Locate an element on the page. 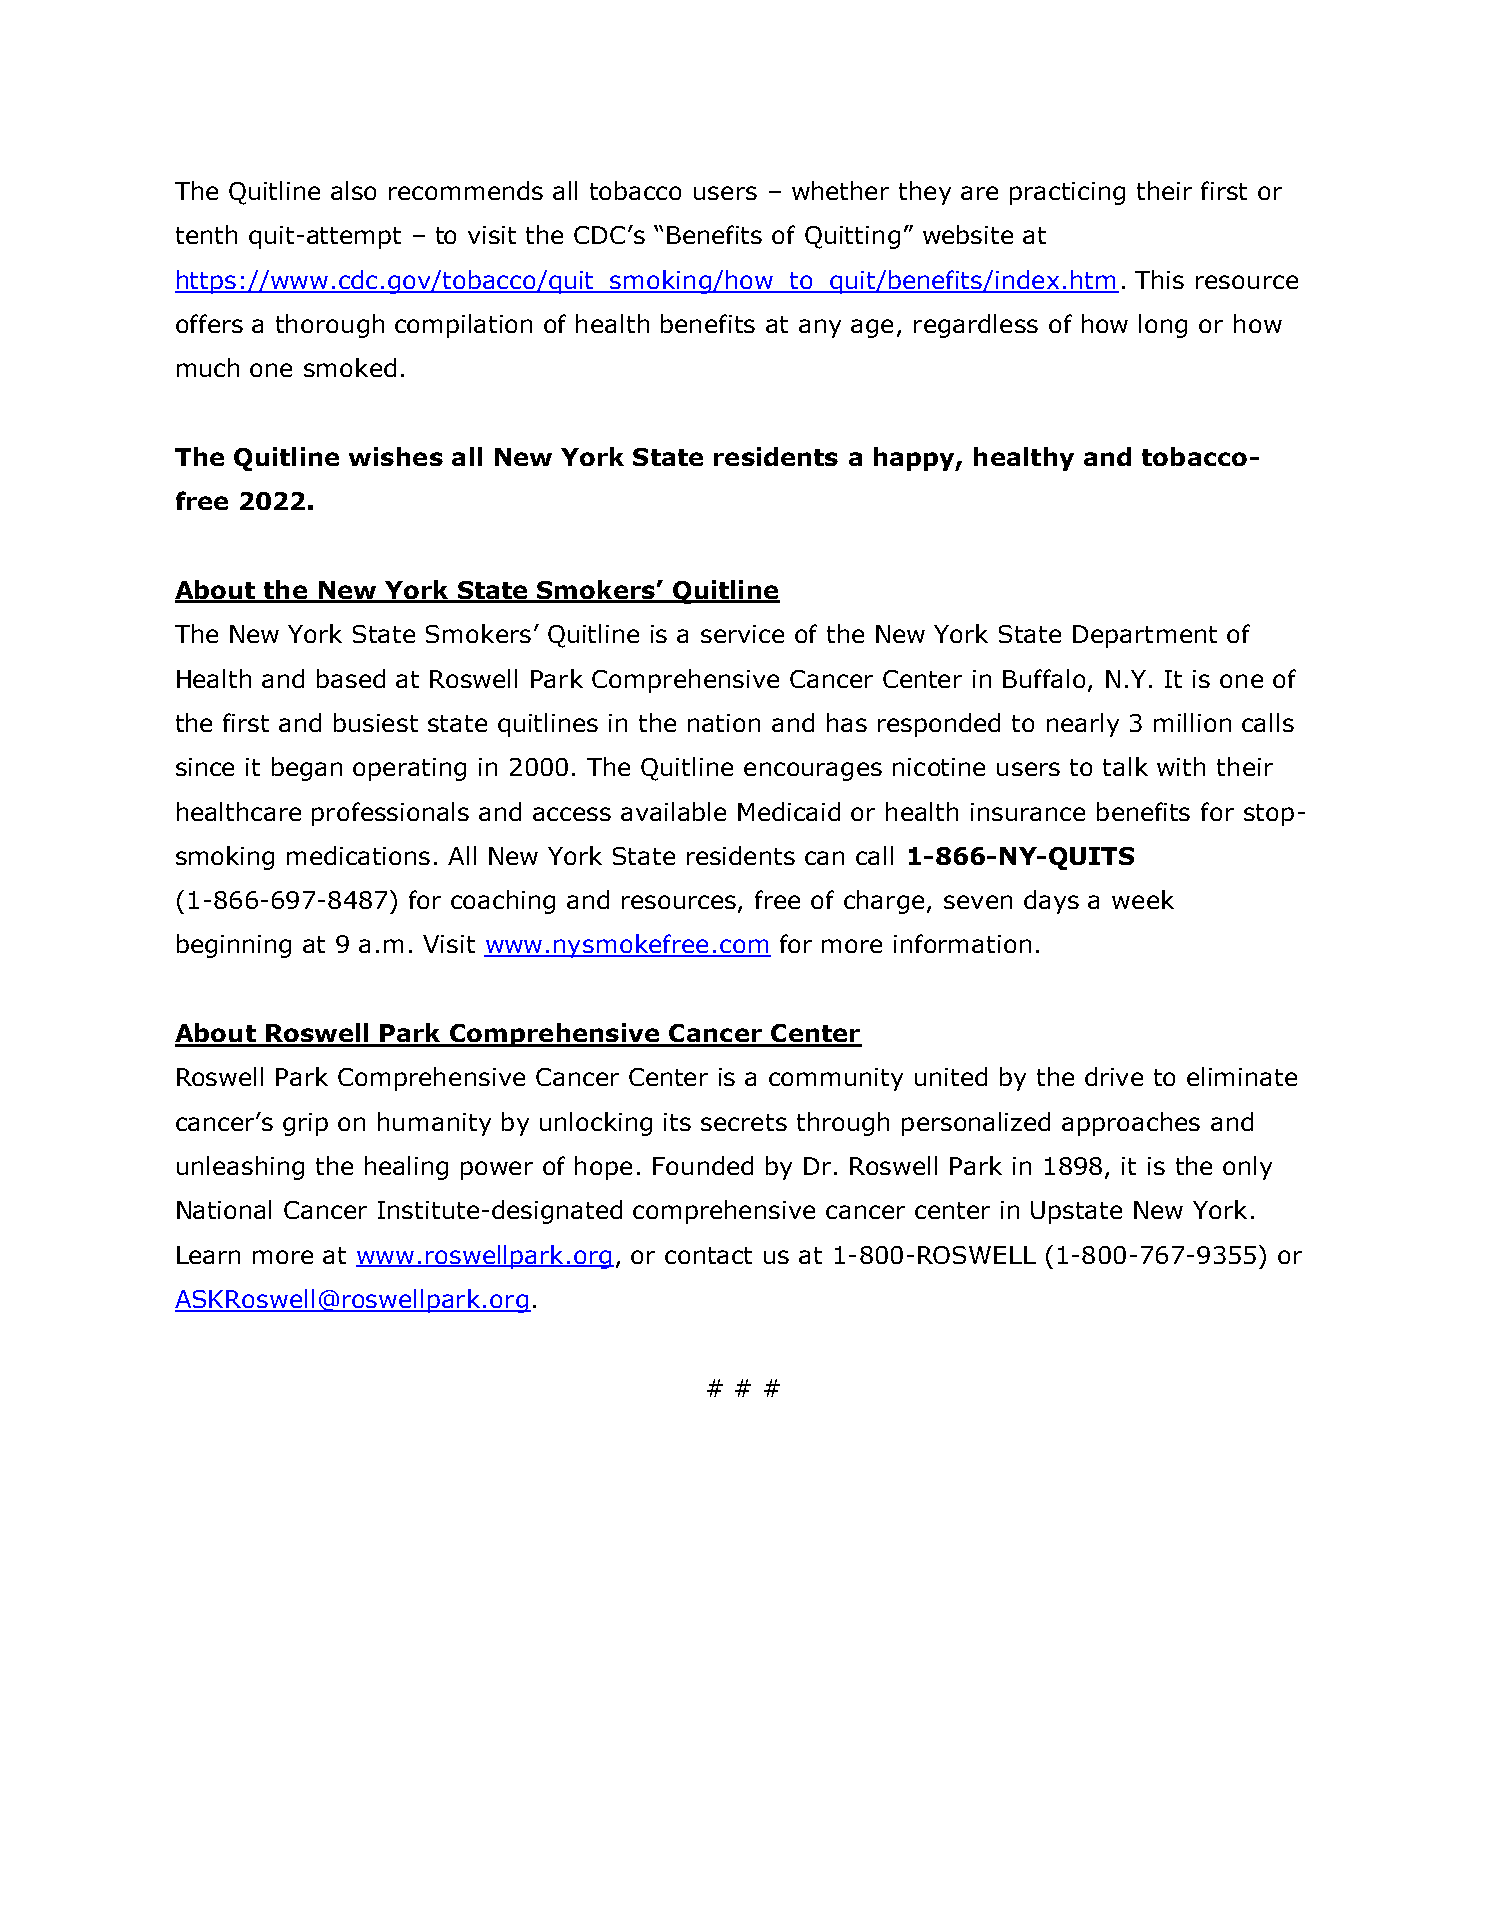  busiest is located at coordinates (376, 722).
